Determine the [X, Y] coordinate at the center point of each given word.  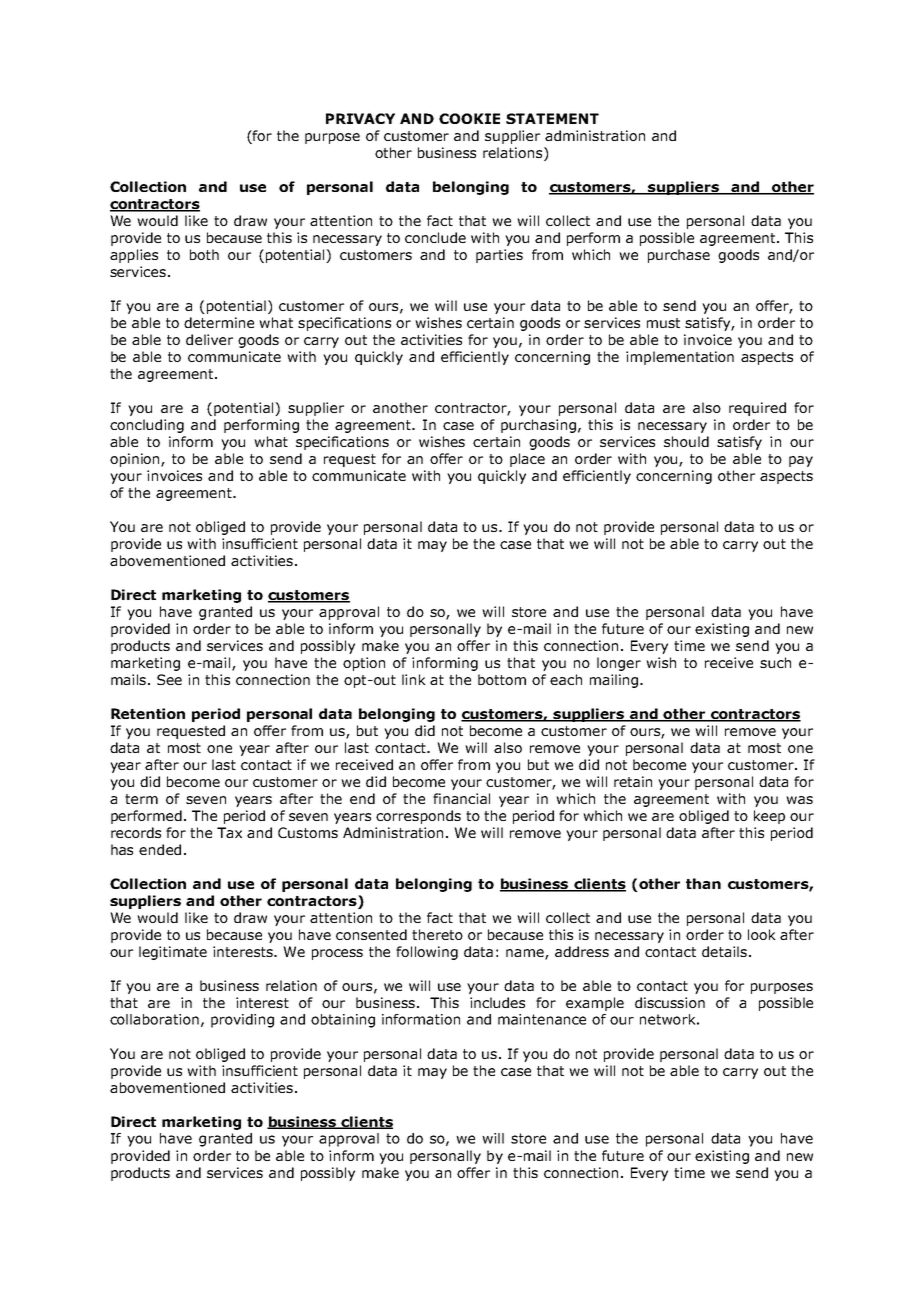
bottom [502, 679]
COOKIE [469, 118]
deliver [209, 339]
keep [769, 817]
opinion [136, 460]
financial [461, 798]
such [775, 662]
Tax [229, 832]
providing [242, 1021]
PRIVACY [360, 118]
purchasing [538, 426]
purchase [679, 256]
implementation [680, 358]
